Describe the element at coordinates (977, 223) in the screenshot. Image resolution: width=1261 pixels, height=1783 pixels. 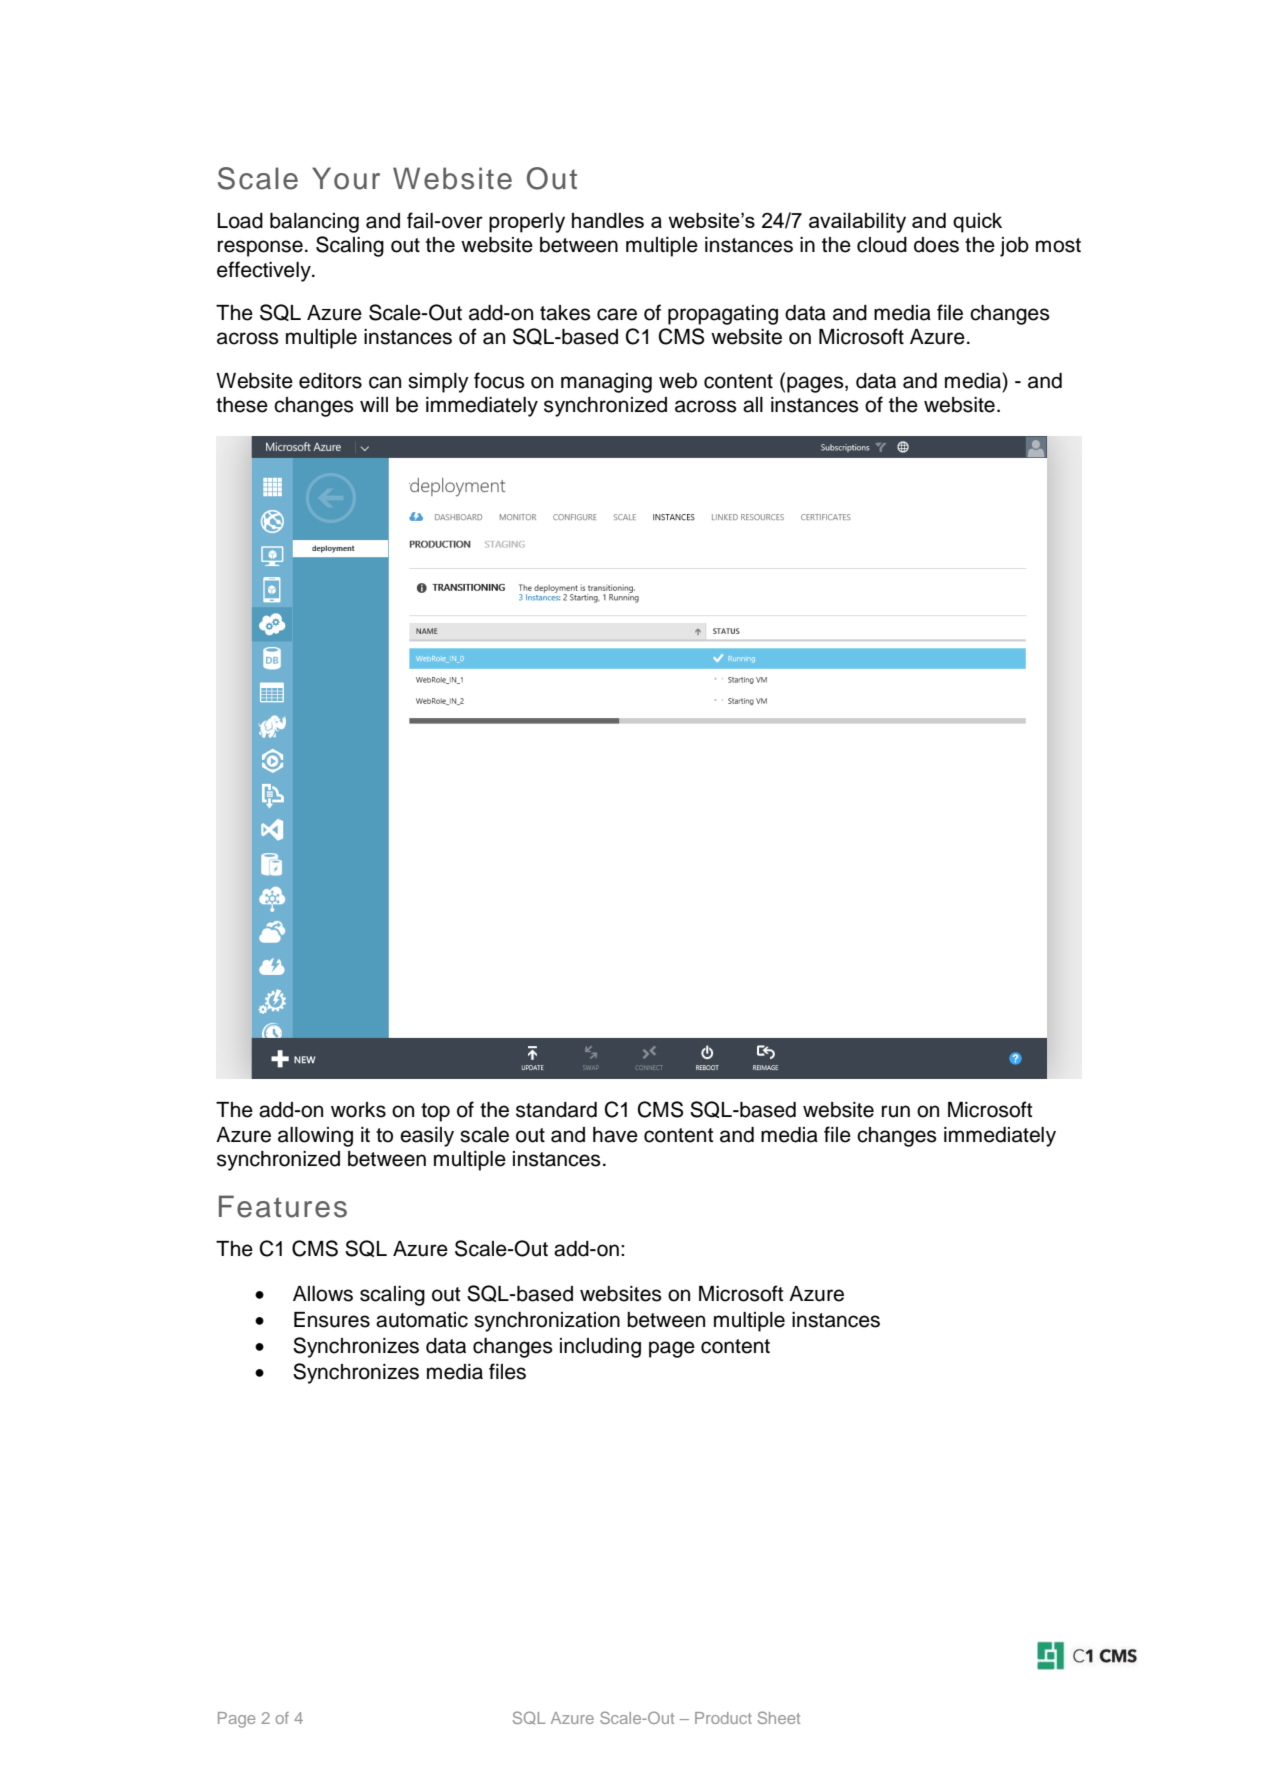
I see `quick` at that location.
